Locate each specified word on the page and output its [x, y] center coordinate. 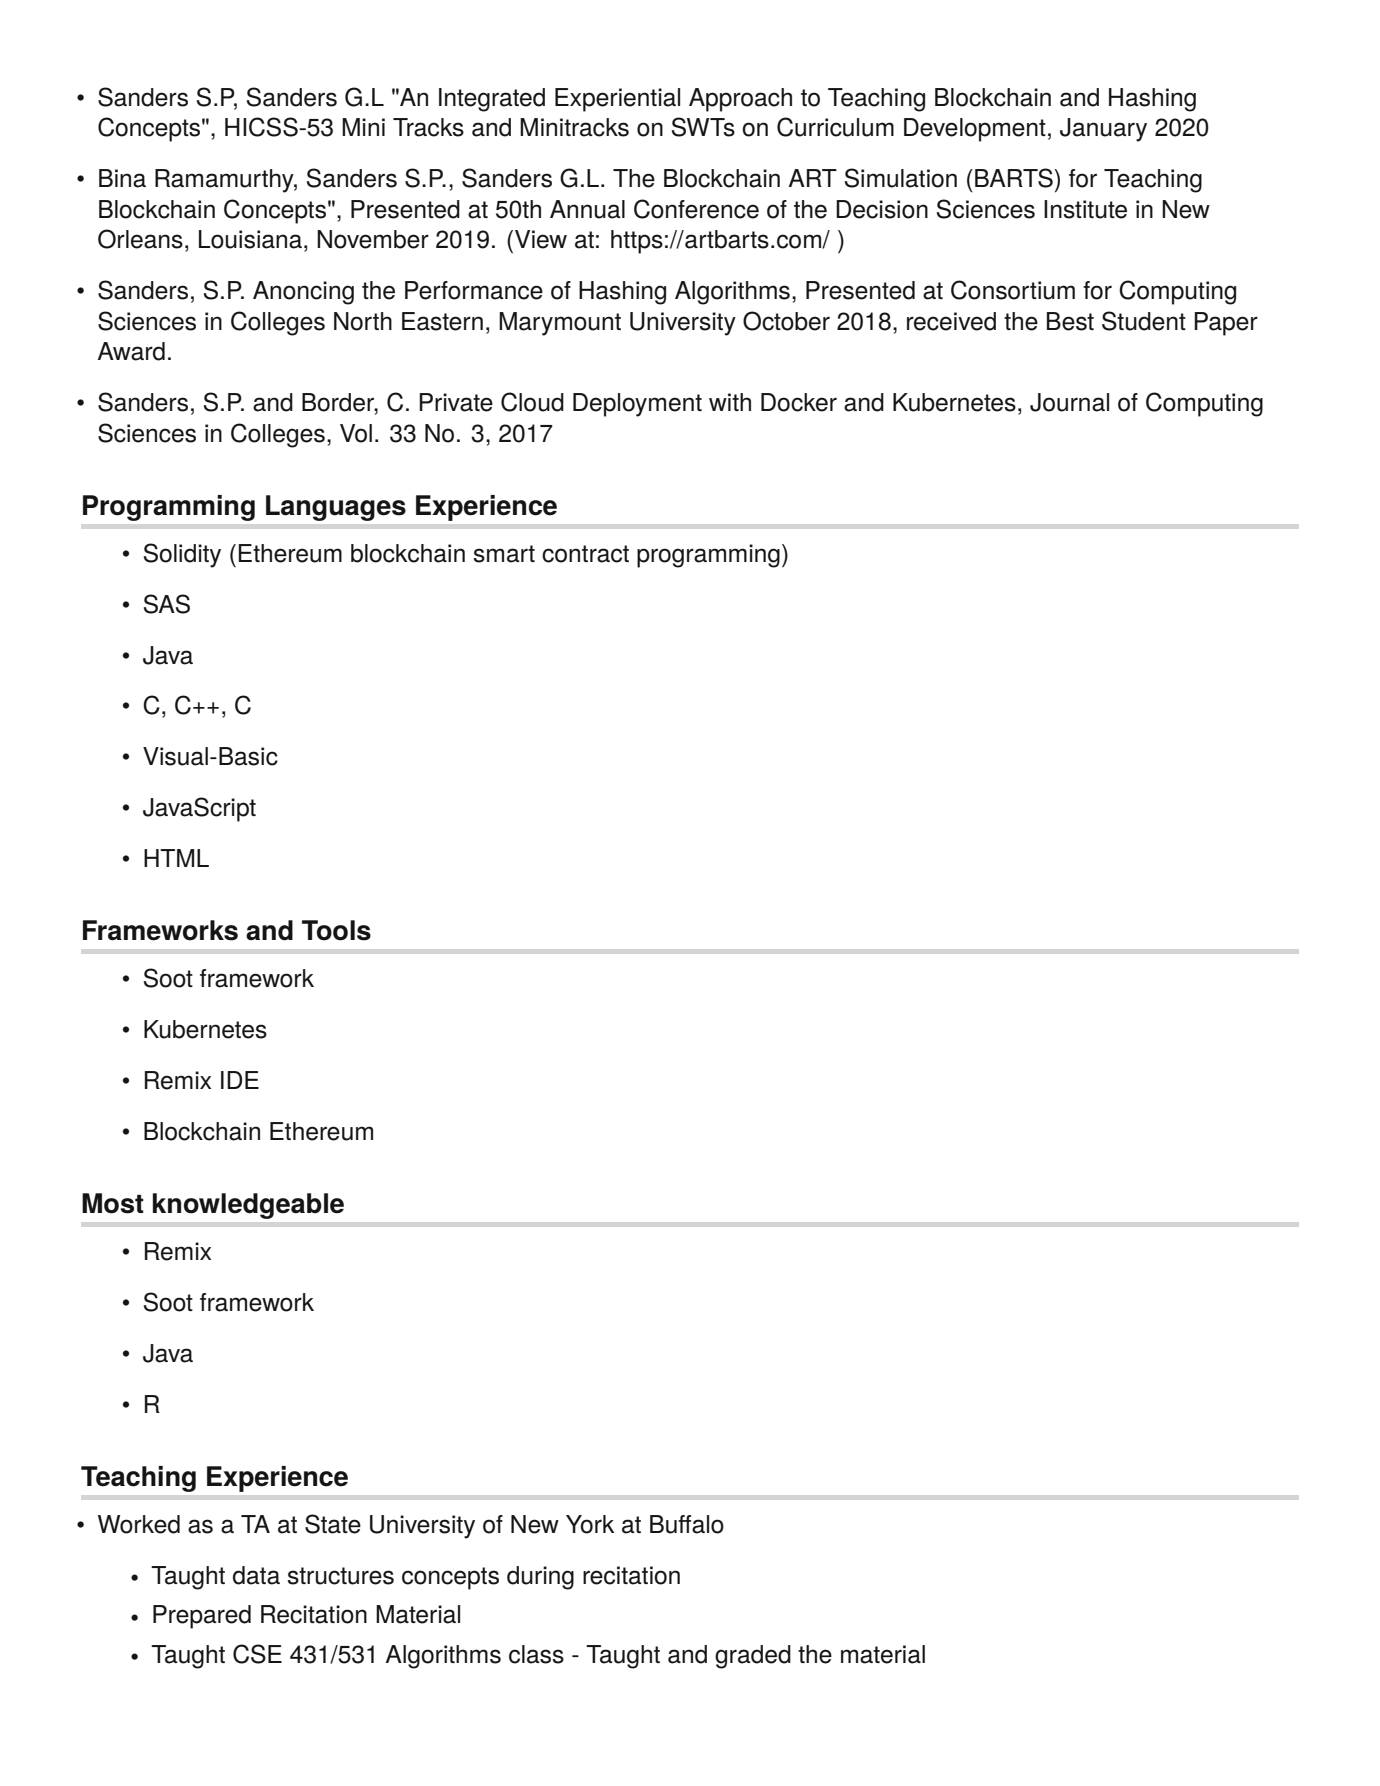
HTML [176, 858]
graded [753, 1657]
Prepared [202, 1617]
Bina [122, 178]
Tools [336, 930]
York [590, 1524]
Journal [1069, 402]
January [1103, 130]
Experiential [617, 100]
